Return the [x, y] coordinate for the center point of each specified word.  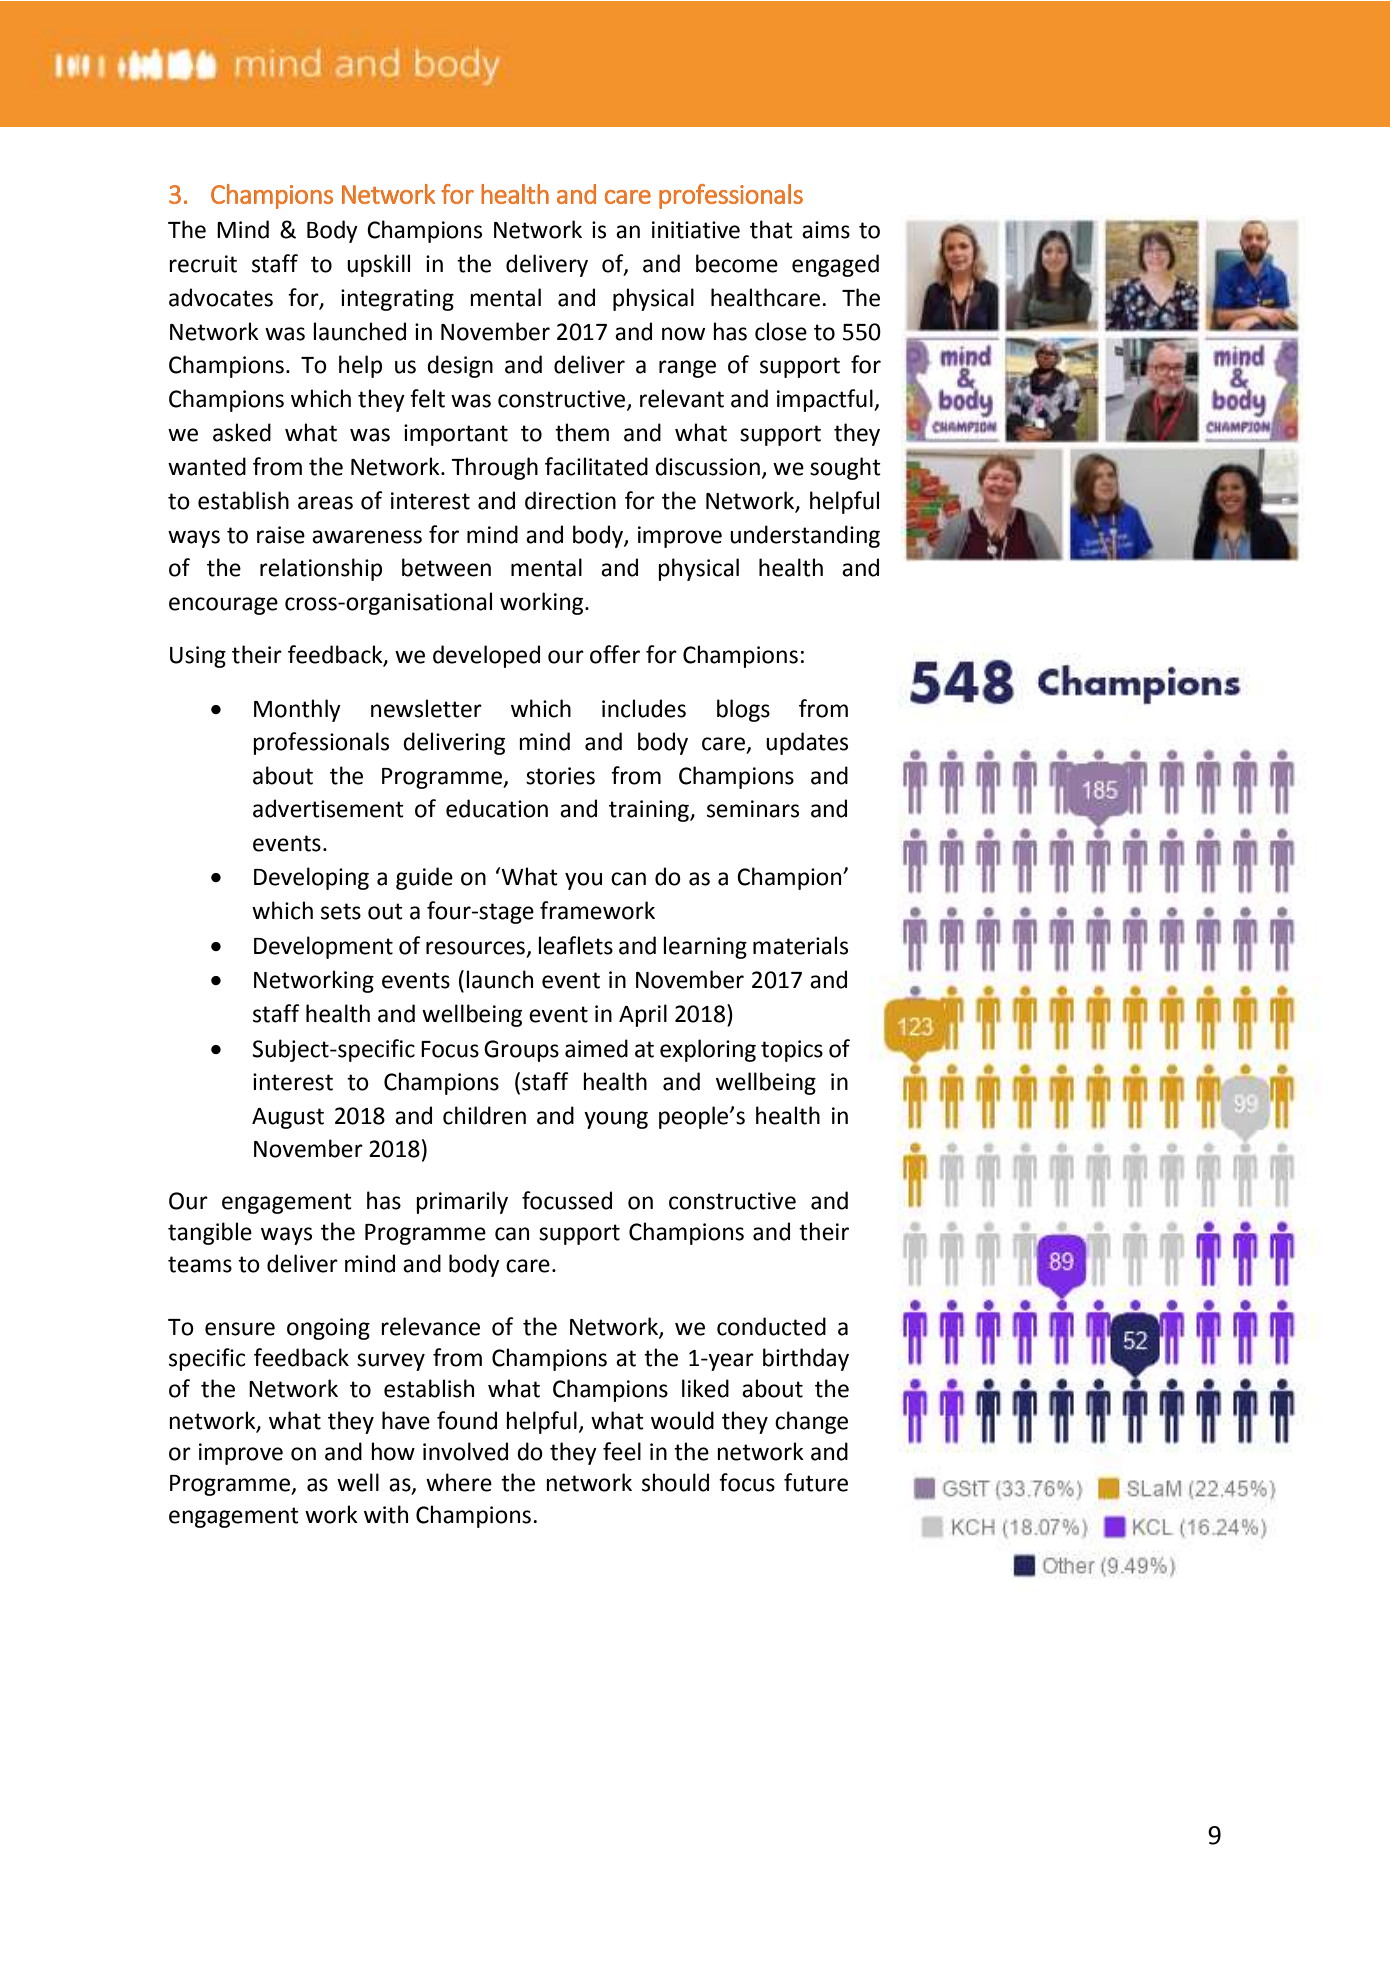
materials [800, 945]
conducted [771, 1326]
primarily [462, 1202]
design [460, 366]
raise [281, 535]
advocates [221, 297]
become [737, 263]
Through [494, 468]
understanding [805, 536]
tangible [210, 1233]
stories [560, 776]
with [386, 1514]
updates [807, 743]
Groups [521, 1051]
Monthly [297, 710]
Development [323, 947]
